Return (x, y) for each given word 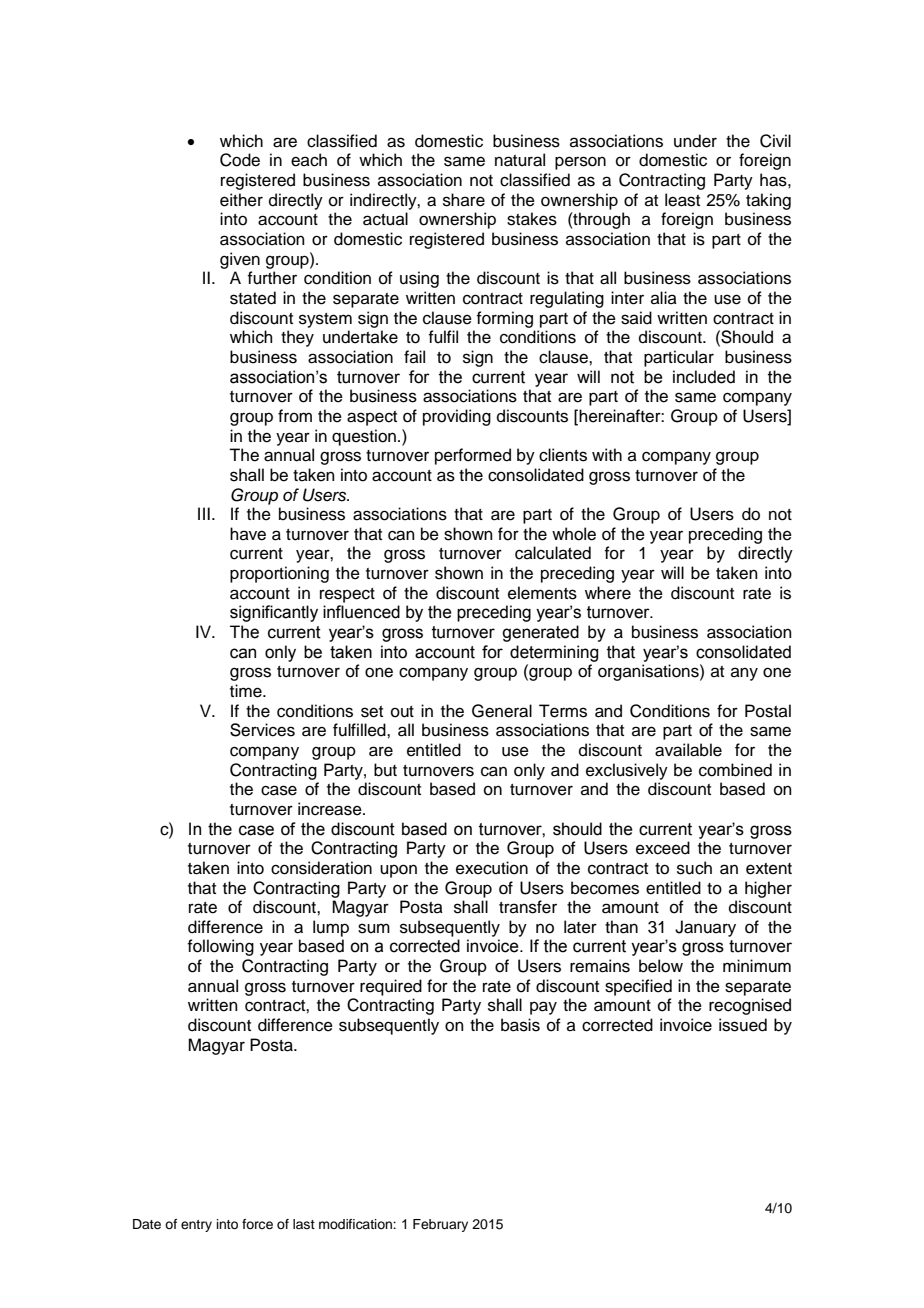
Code (240, 160)
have (248, 534)
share (464, 200)
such (694, 868)
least (682, 200)
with (607, 454)
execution (492, 868)
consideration (321, 868)
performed (473, 456)
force (257, 1224)
